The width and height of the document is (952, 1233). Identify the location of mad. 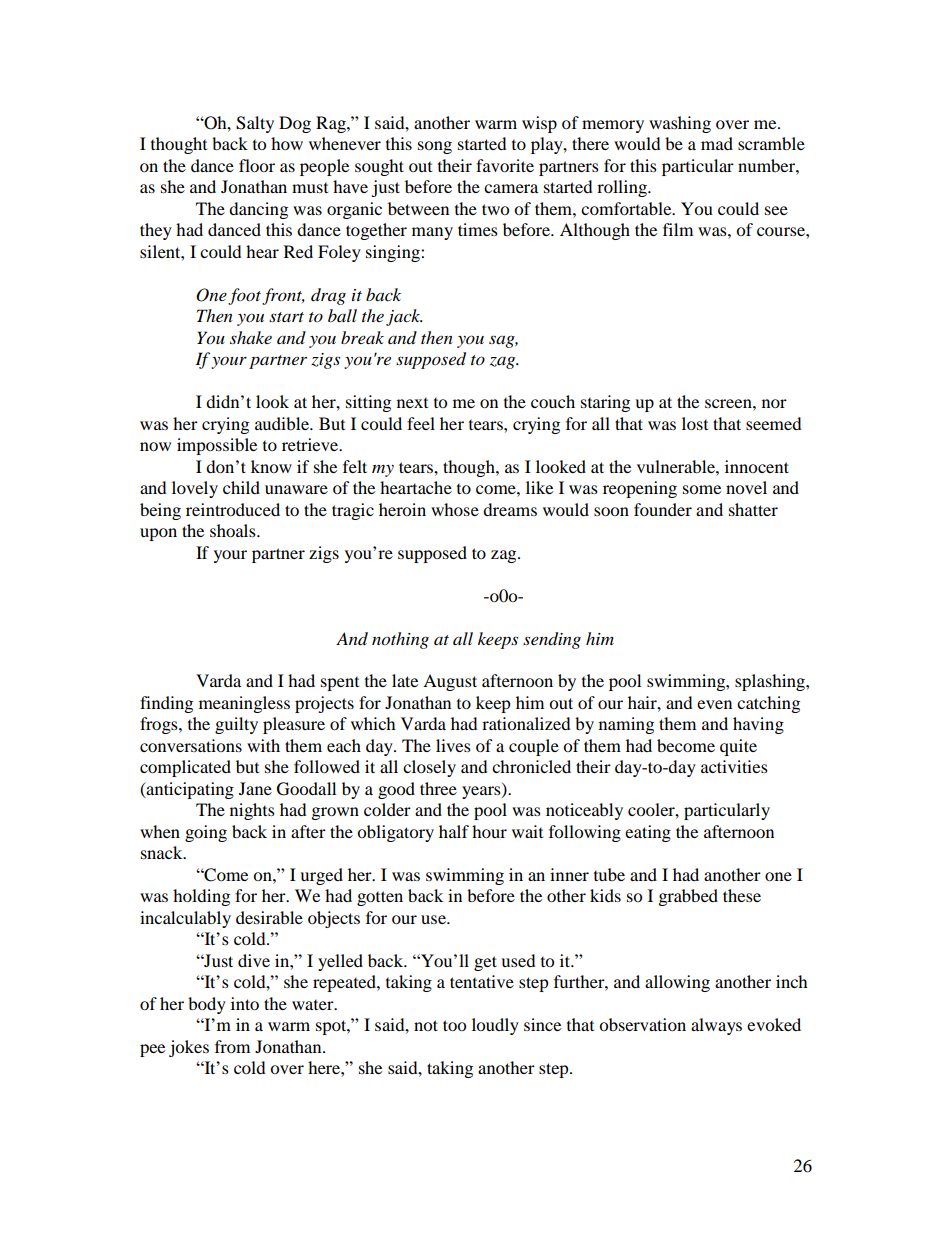
(717, 143).
